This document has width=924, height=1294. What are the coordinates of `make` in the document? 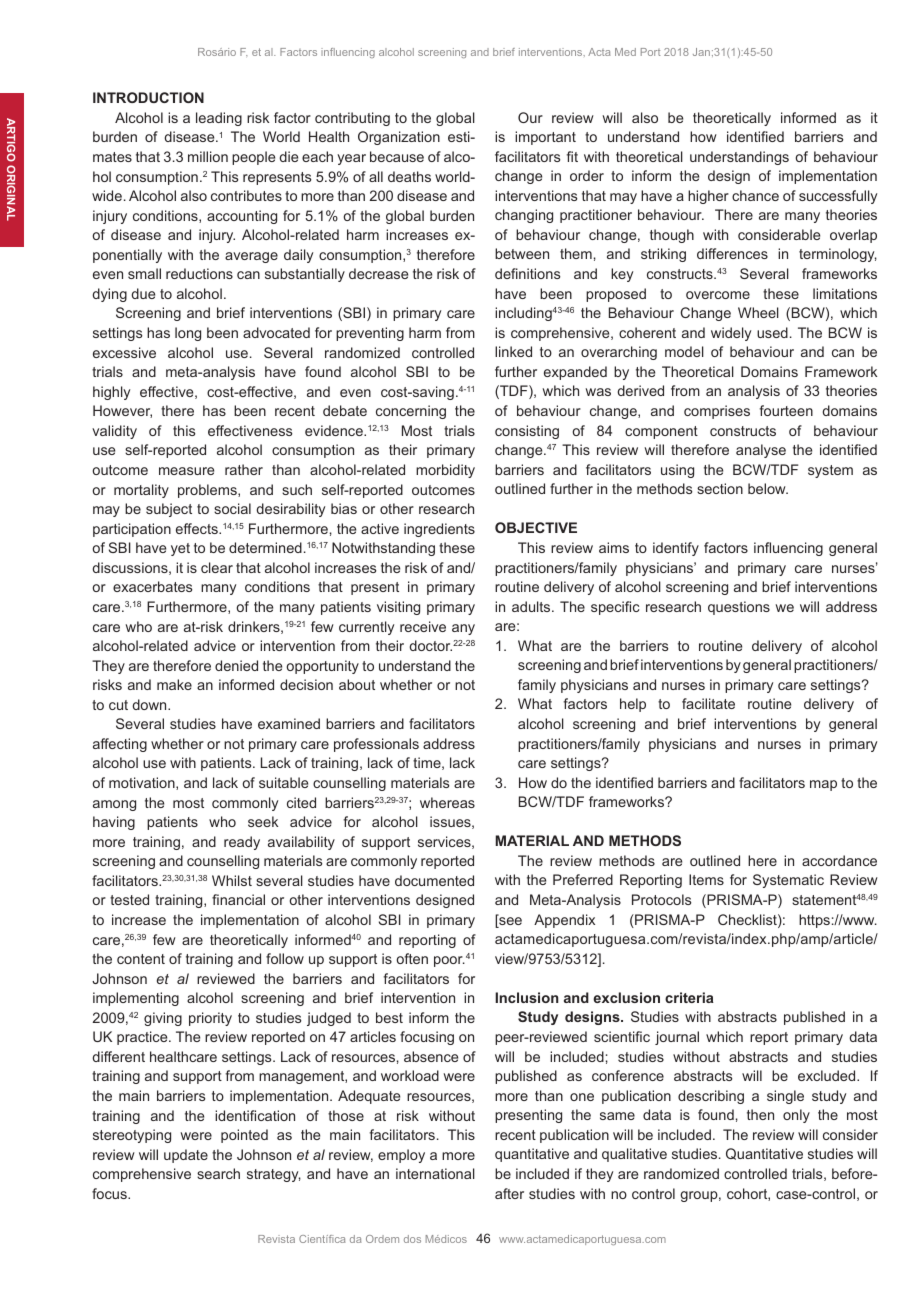 It's located at (174, 684).
